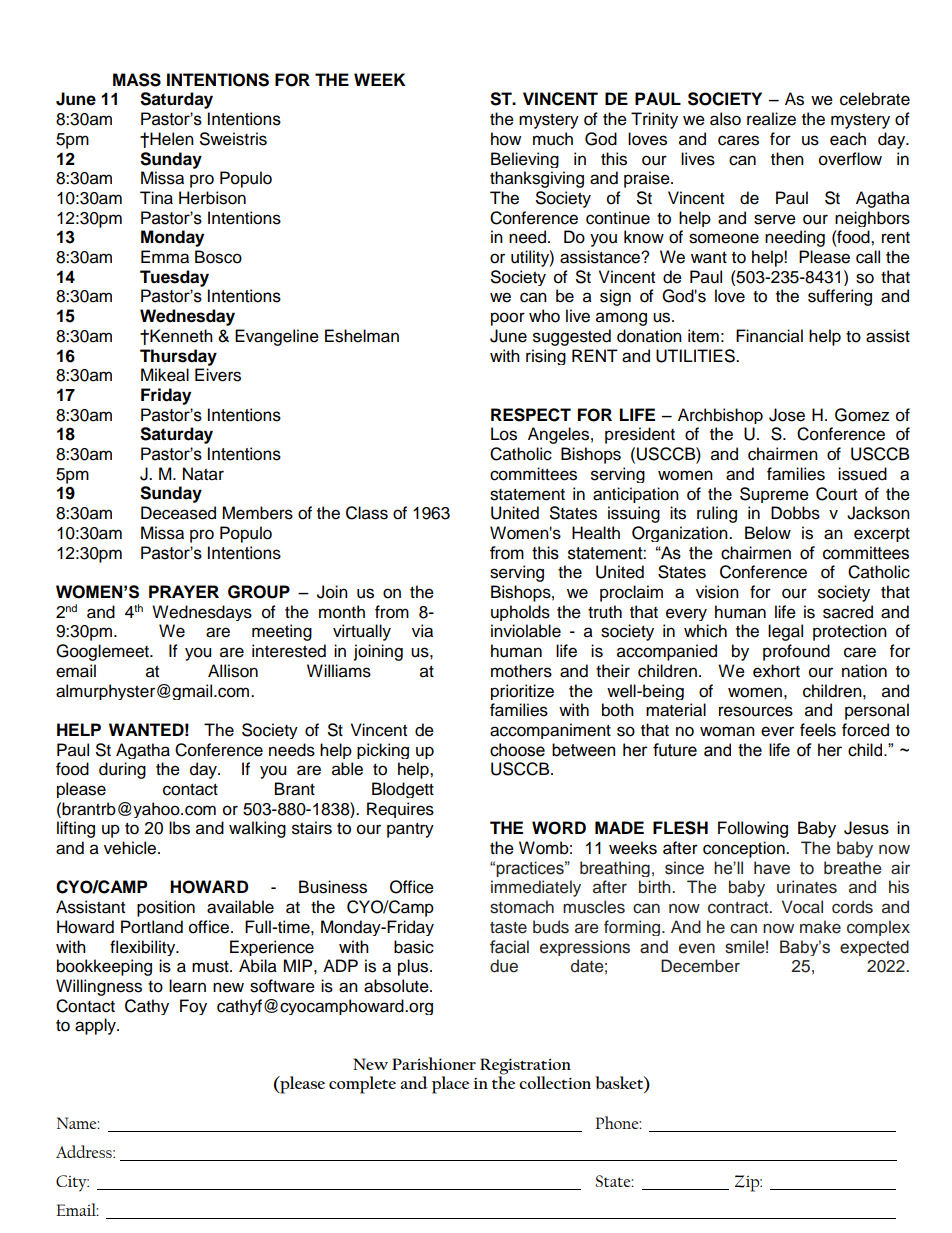 The image size is (952, 1233). Describe the element at coordinates (517, 750) in the screenshot. I see `choose` at that location.
